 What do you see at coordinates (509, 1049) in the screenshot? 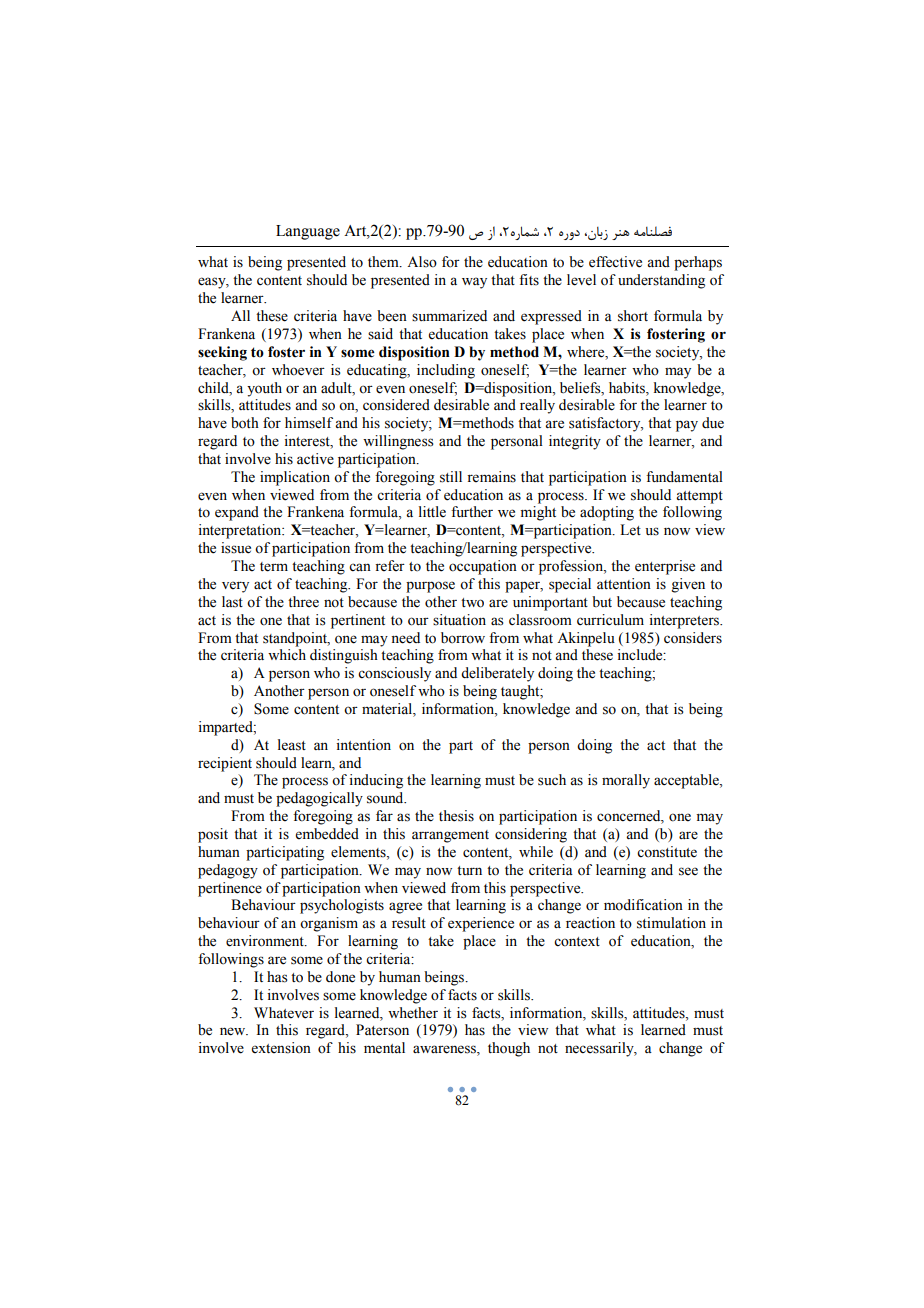
I see `though` at bounding box center [509, 1049].
